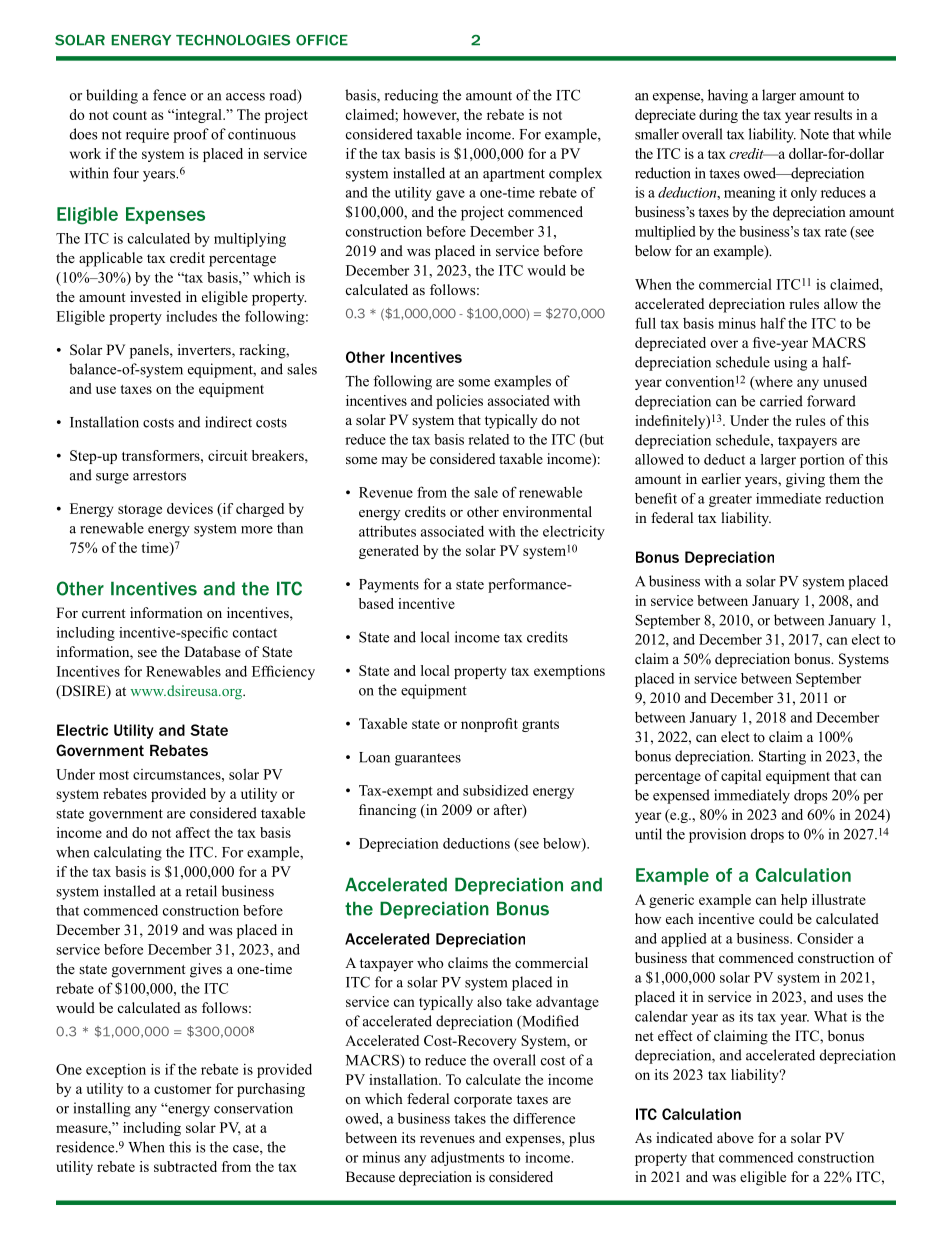 The height and width of the image is (1233, 952). I want to click on retail, so click(201, 891).
